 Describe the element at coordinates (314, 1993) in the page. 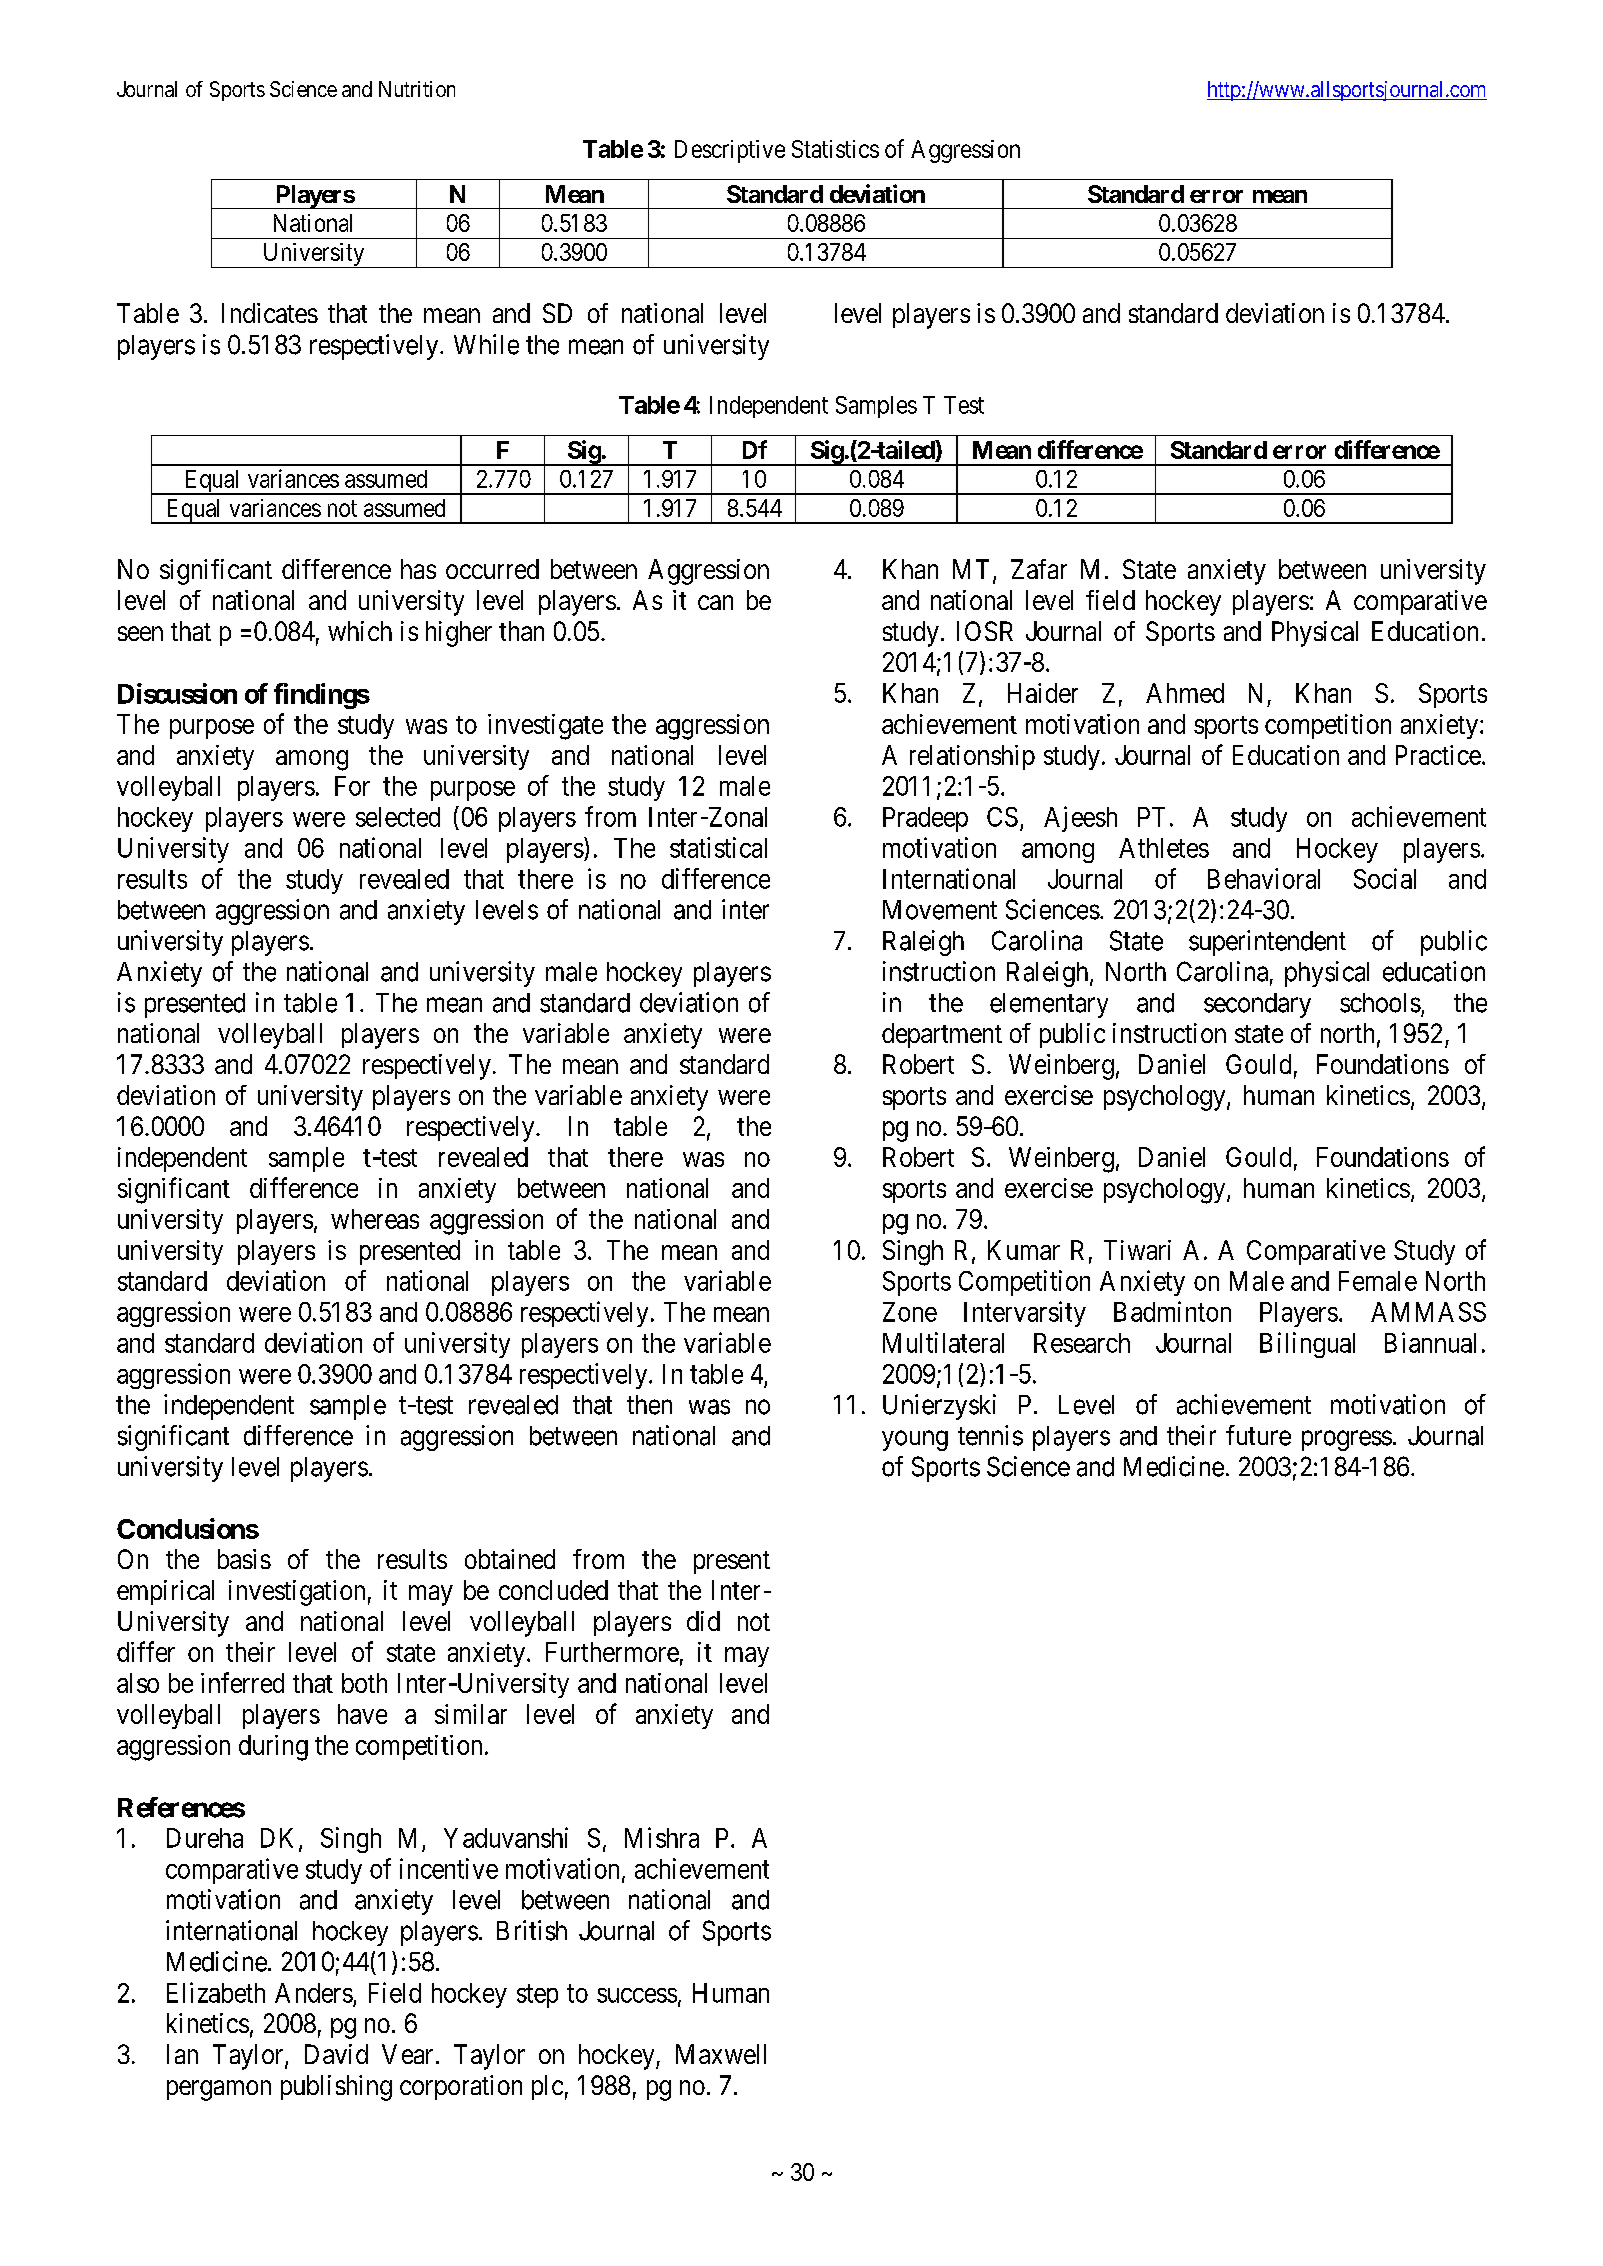

I see `Anders` at that location.
